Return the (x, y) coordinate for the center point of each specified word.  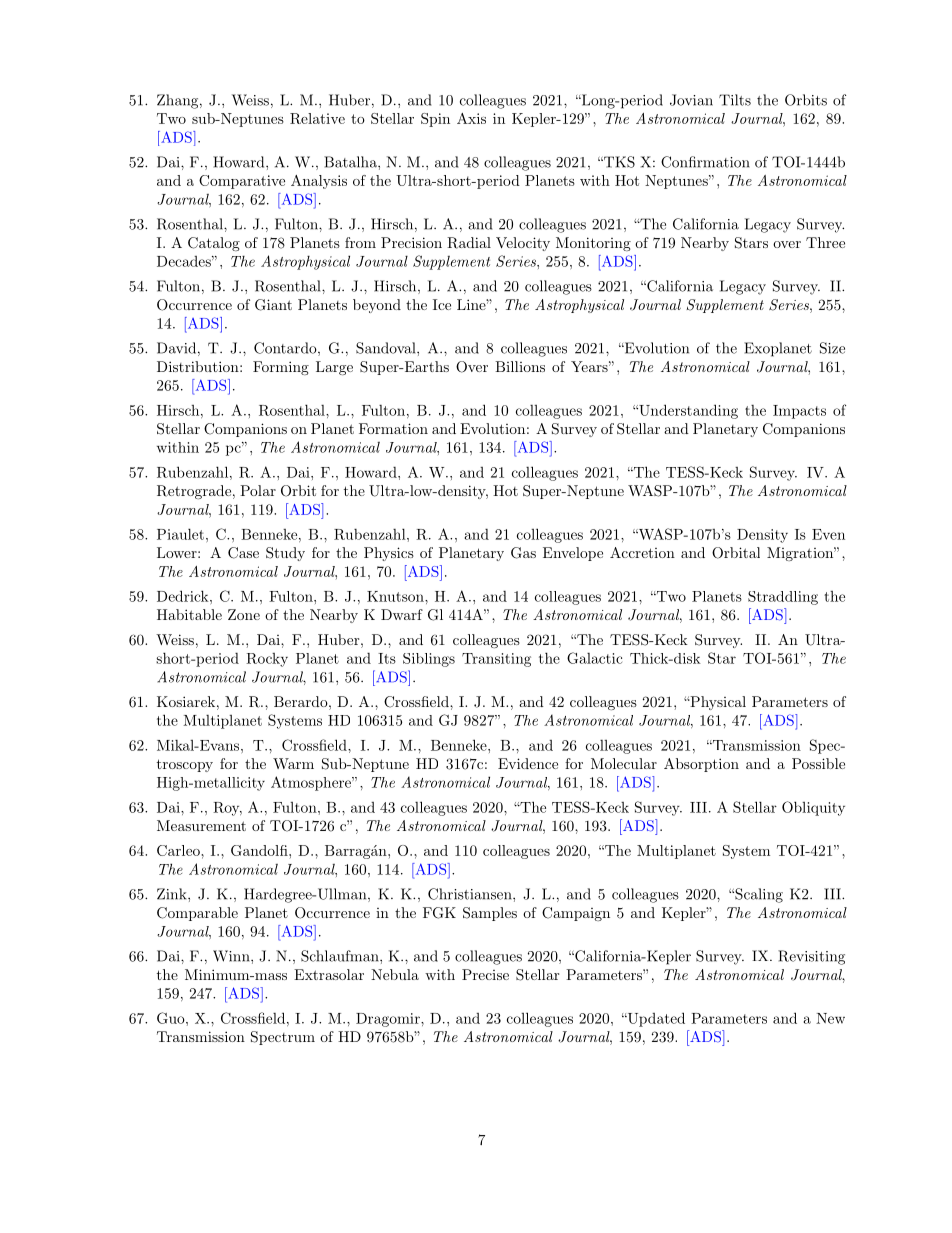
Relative (317, 118)
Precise (485, 974)
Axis (471, 118)
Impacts (799, 412)
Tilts (735, 100)
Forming (281, 368)
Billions (520, 366)
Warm (293, 763)
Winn (232, 956)
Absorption (701, 765)
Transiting (496, 660)
